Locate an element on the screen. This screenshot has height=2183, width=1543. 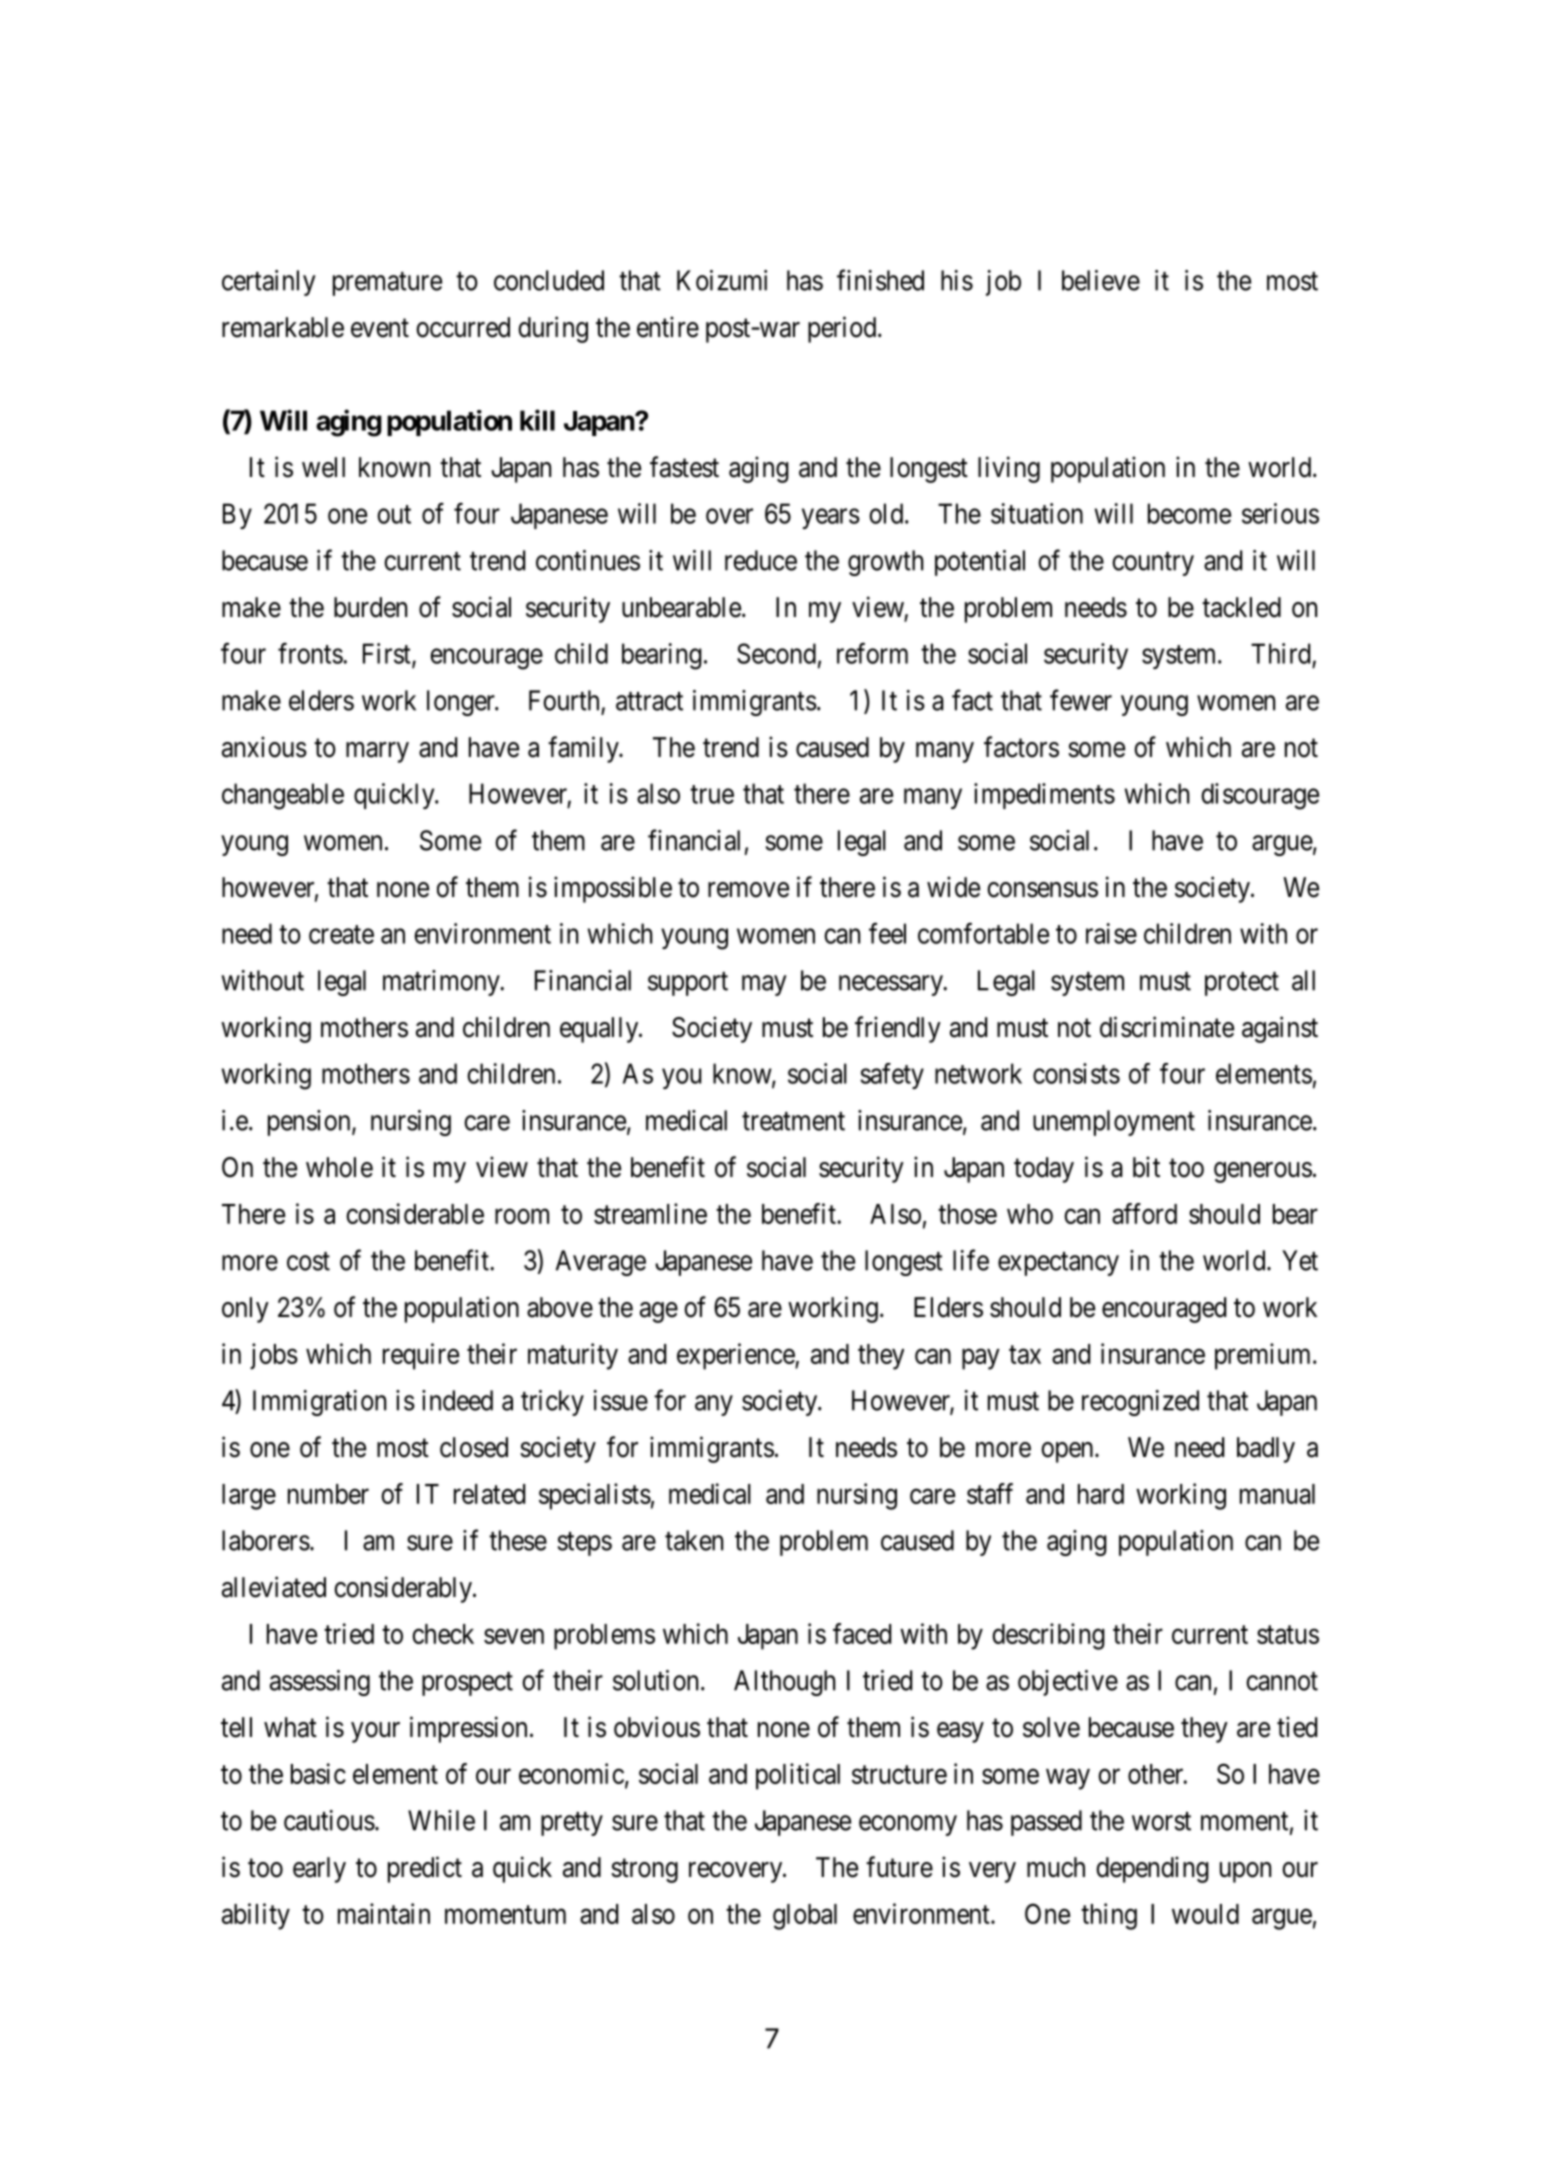
believe is located at coordinates (1101, 280).
